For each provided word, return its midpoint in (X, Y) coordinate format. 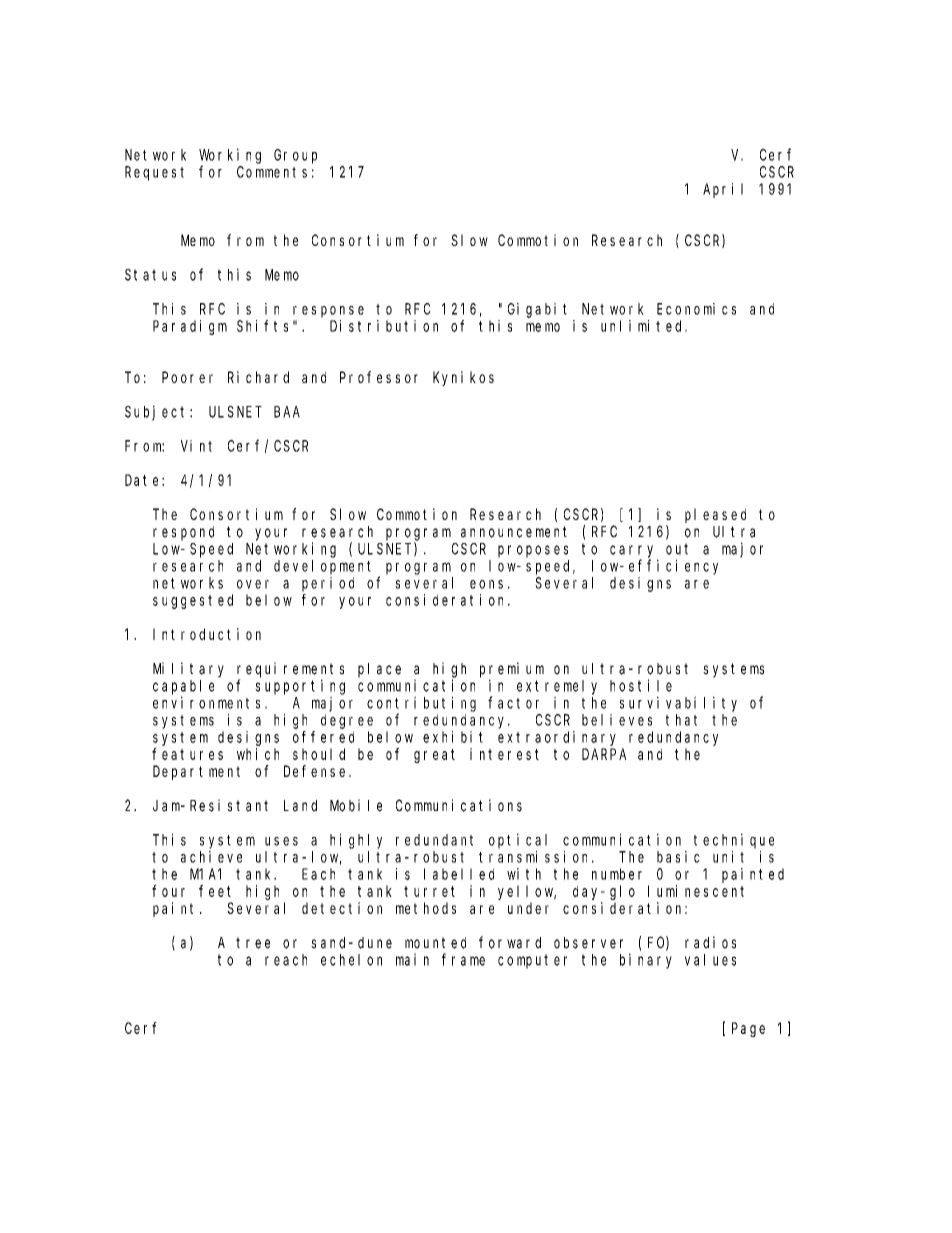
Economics (696, 309)
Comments (272, 172)
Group (295, 156)
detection (342, 908)
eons (486, 584)
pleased (715, 515)
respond (183, 533)
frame (463, 959)
